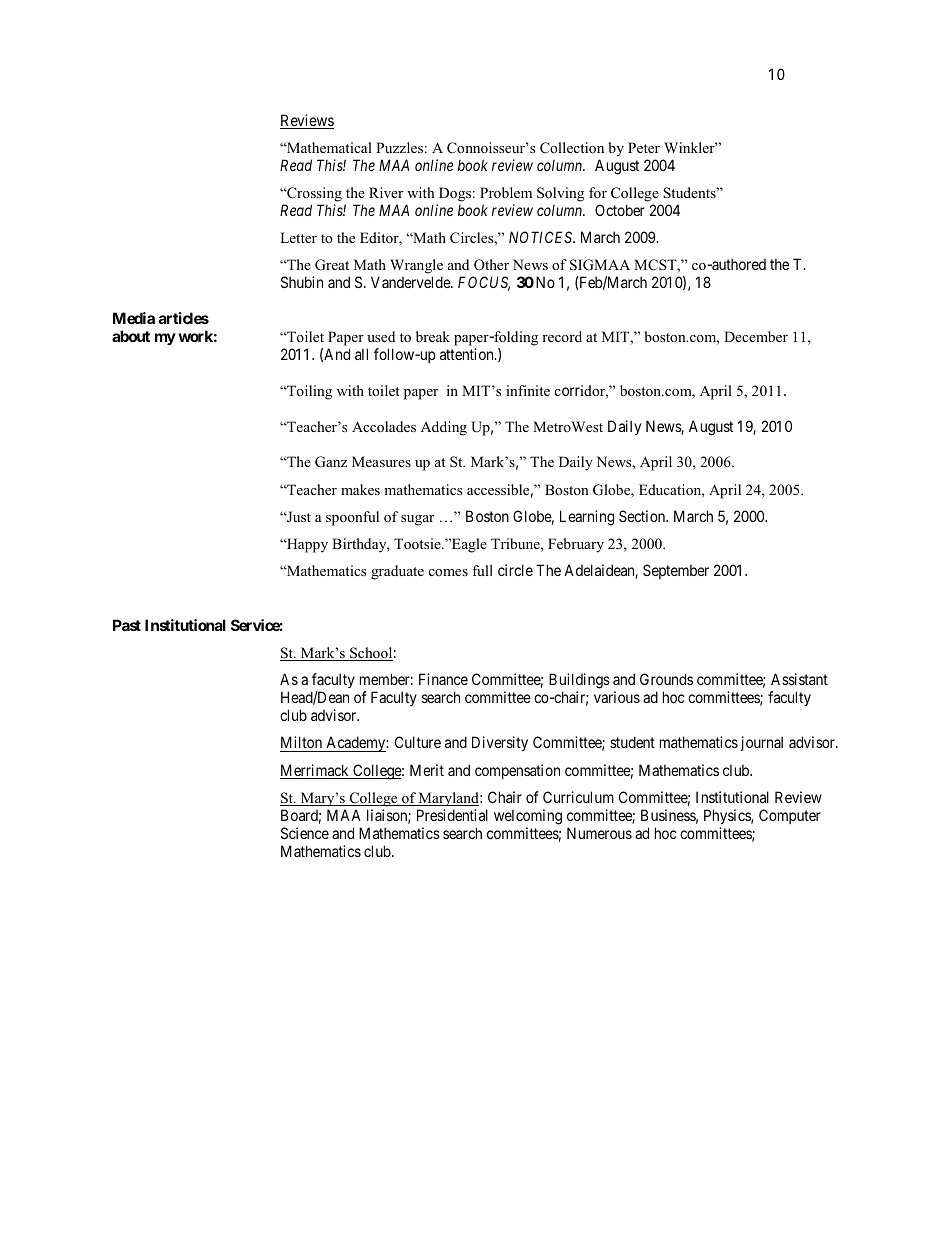 This document has height=1233, width=952. Describe the element at coordinates (443, 679) in the document. I see `Finance` at that location.
